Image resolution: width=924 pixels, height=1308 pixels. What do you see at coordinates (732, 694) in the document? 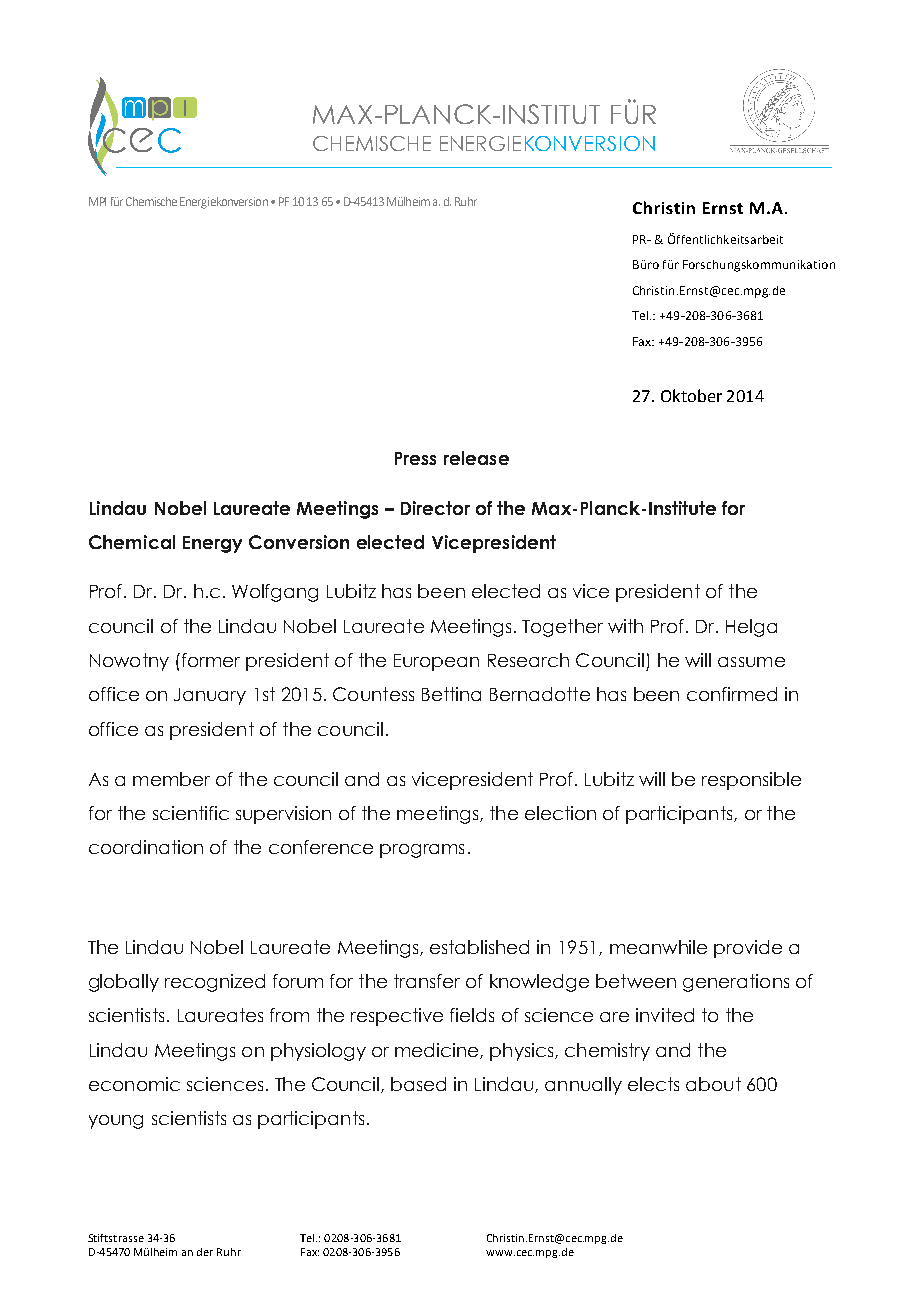
I see `confirmed` at bounding box center [732, 694].
